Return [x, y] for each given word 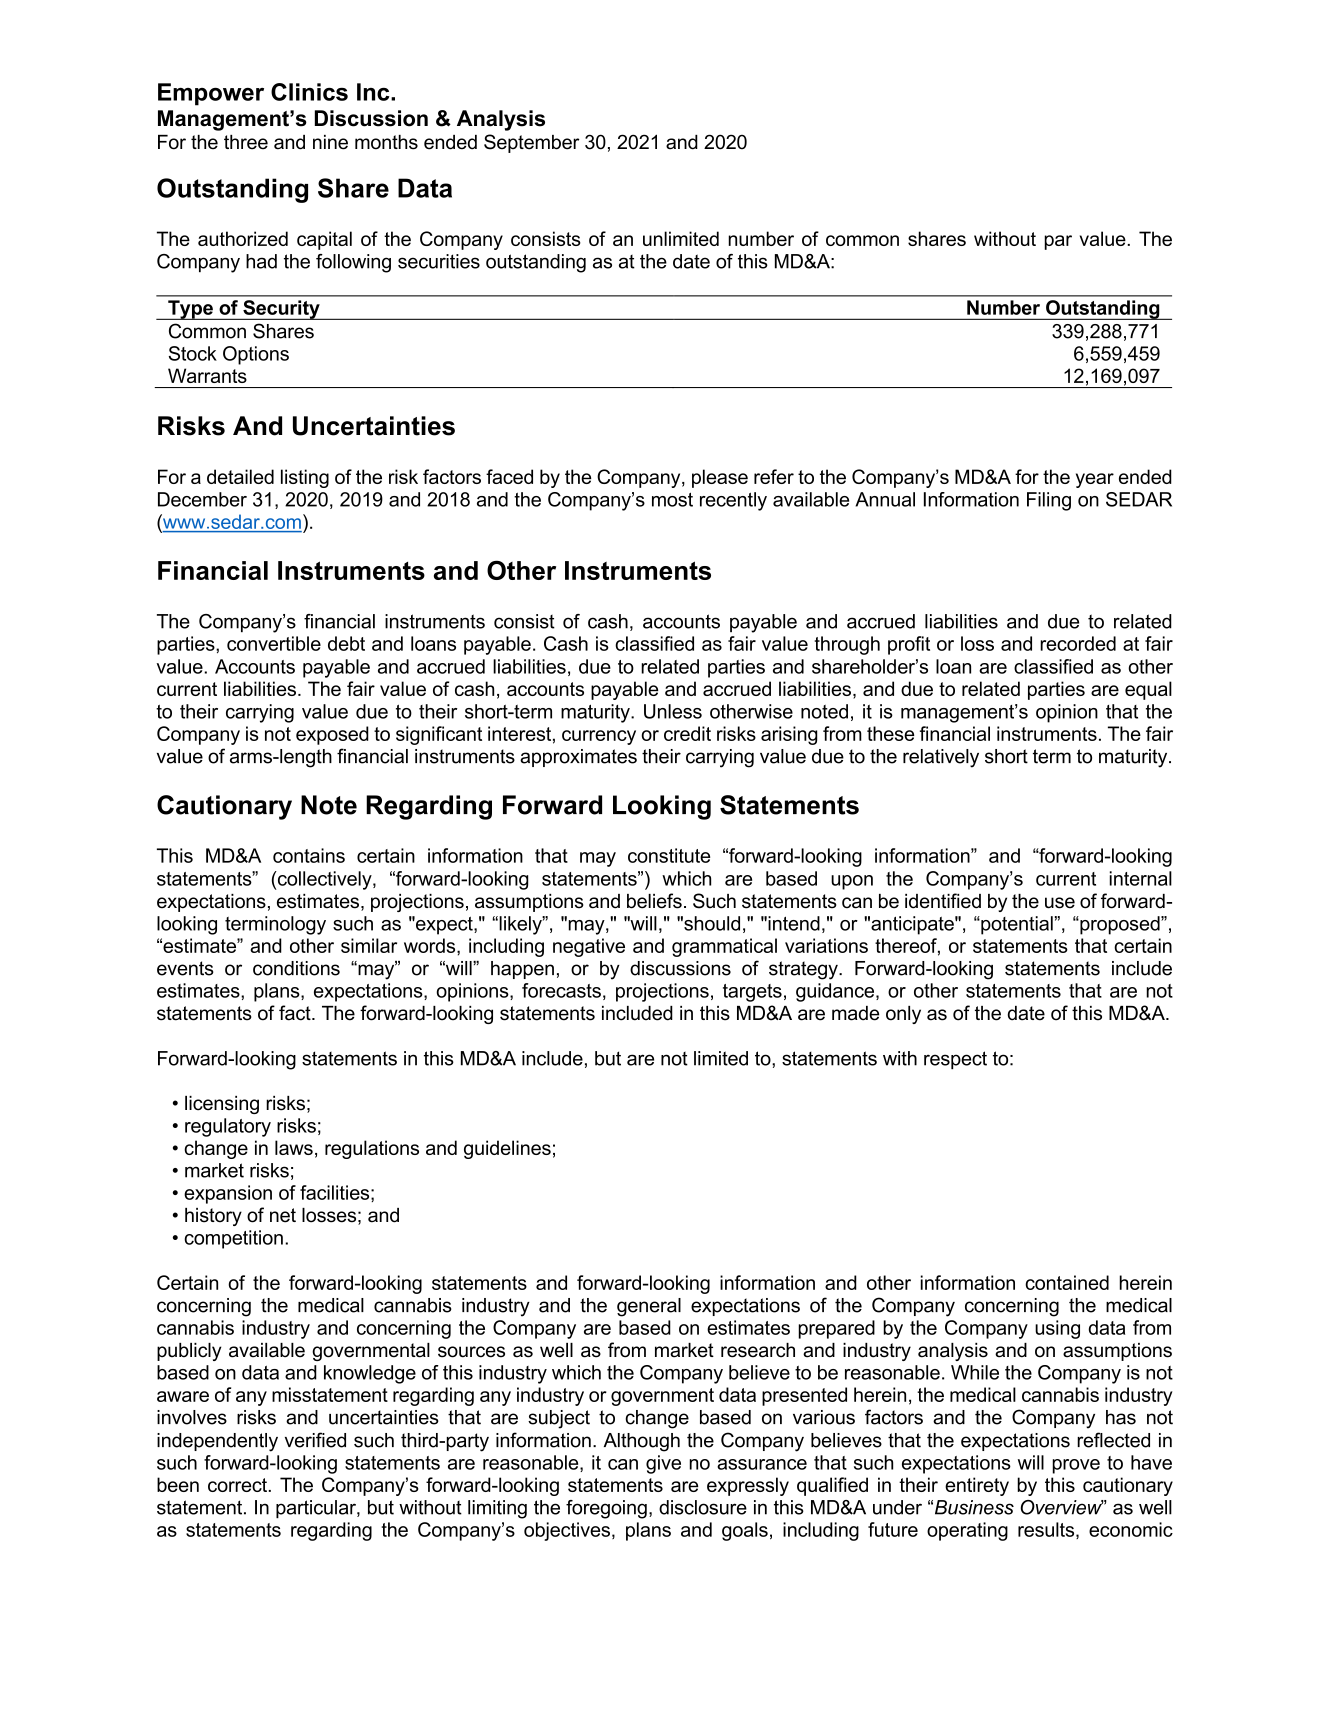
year [1095, 480]
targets [752, 993]
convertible [274, 643]
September [532, 143]
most [672, 500]
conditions [296, 968]
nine [330, 142]
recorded [1078, 643]
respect [955, 1060]
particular [317, 1509]
